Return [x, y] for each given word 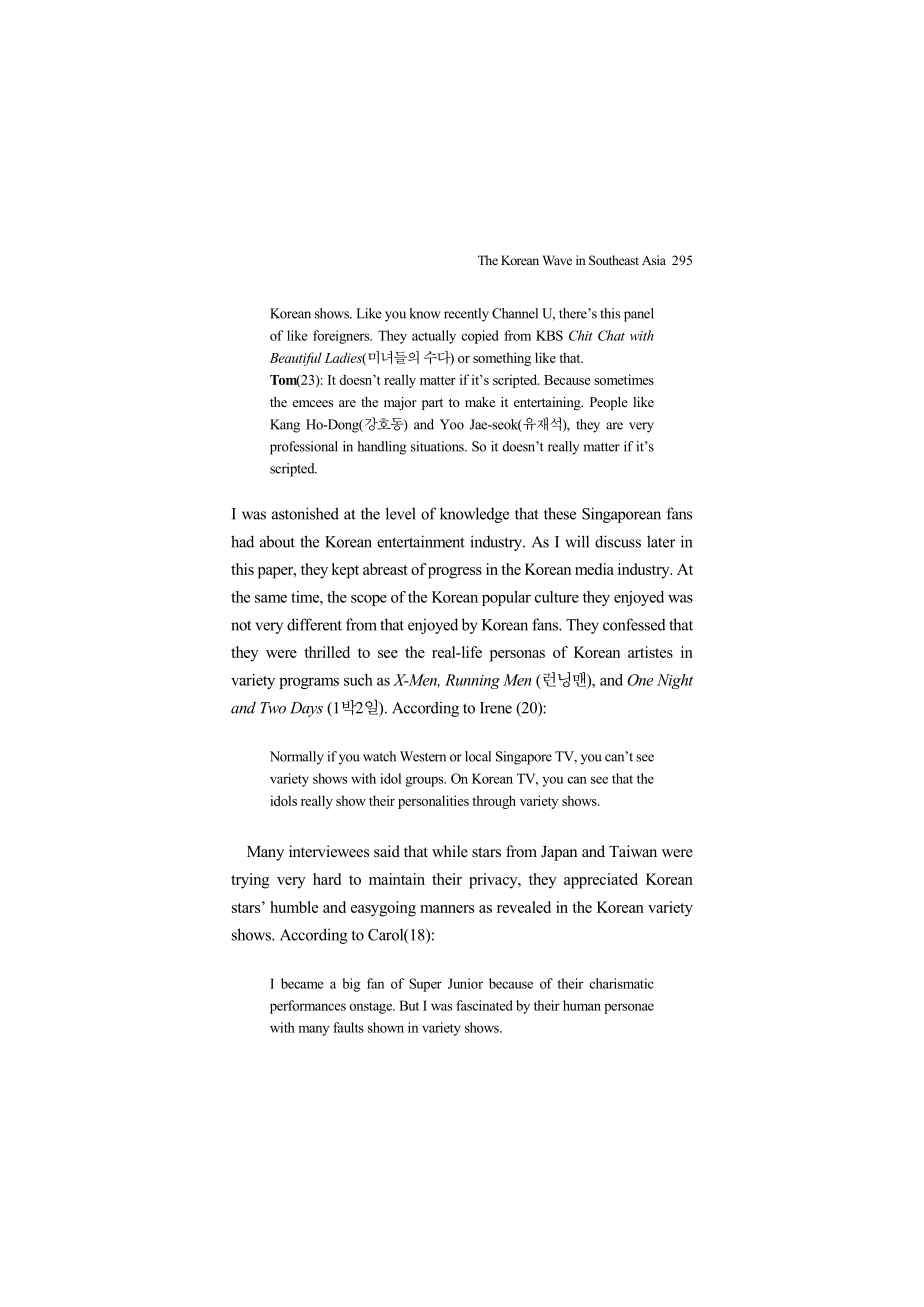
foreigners [342, 337]
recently [466, 315]
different [314, 624]
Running [472, 681]
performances [308, 1007]
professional [304, 448]
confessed [634, 624]
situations [438, 446]
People [609, 403]
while [450, 851]
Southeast [614, 260]
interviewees [329, 851]
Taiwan [633, 851]
